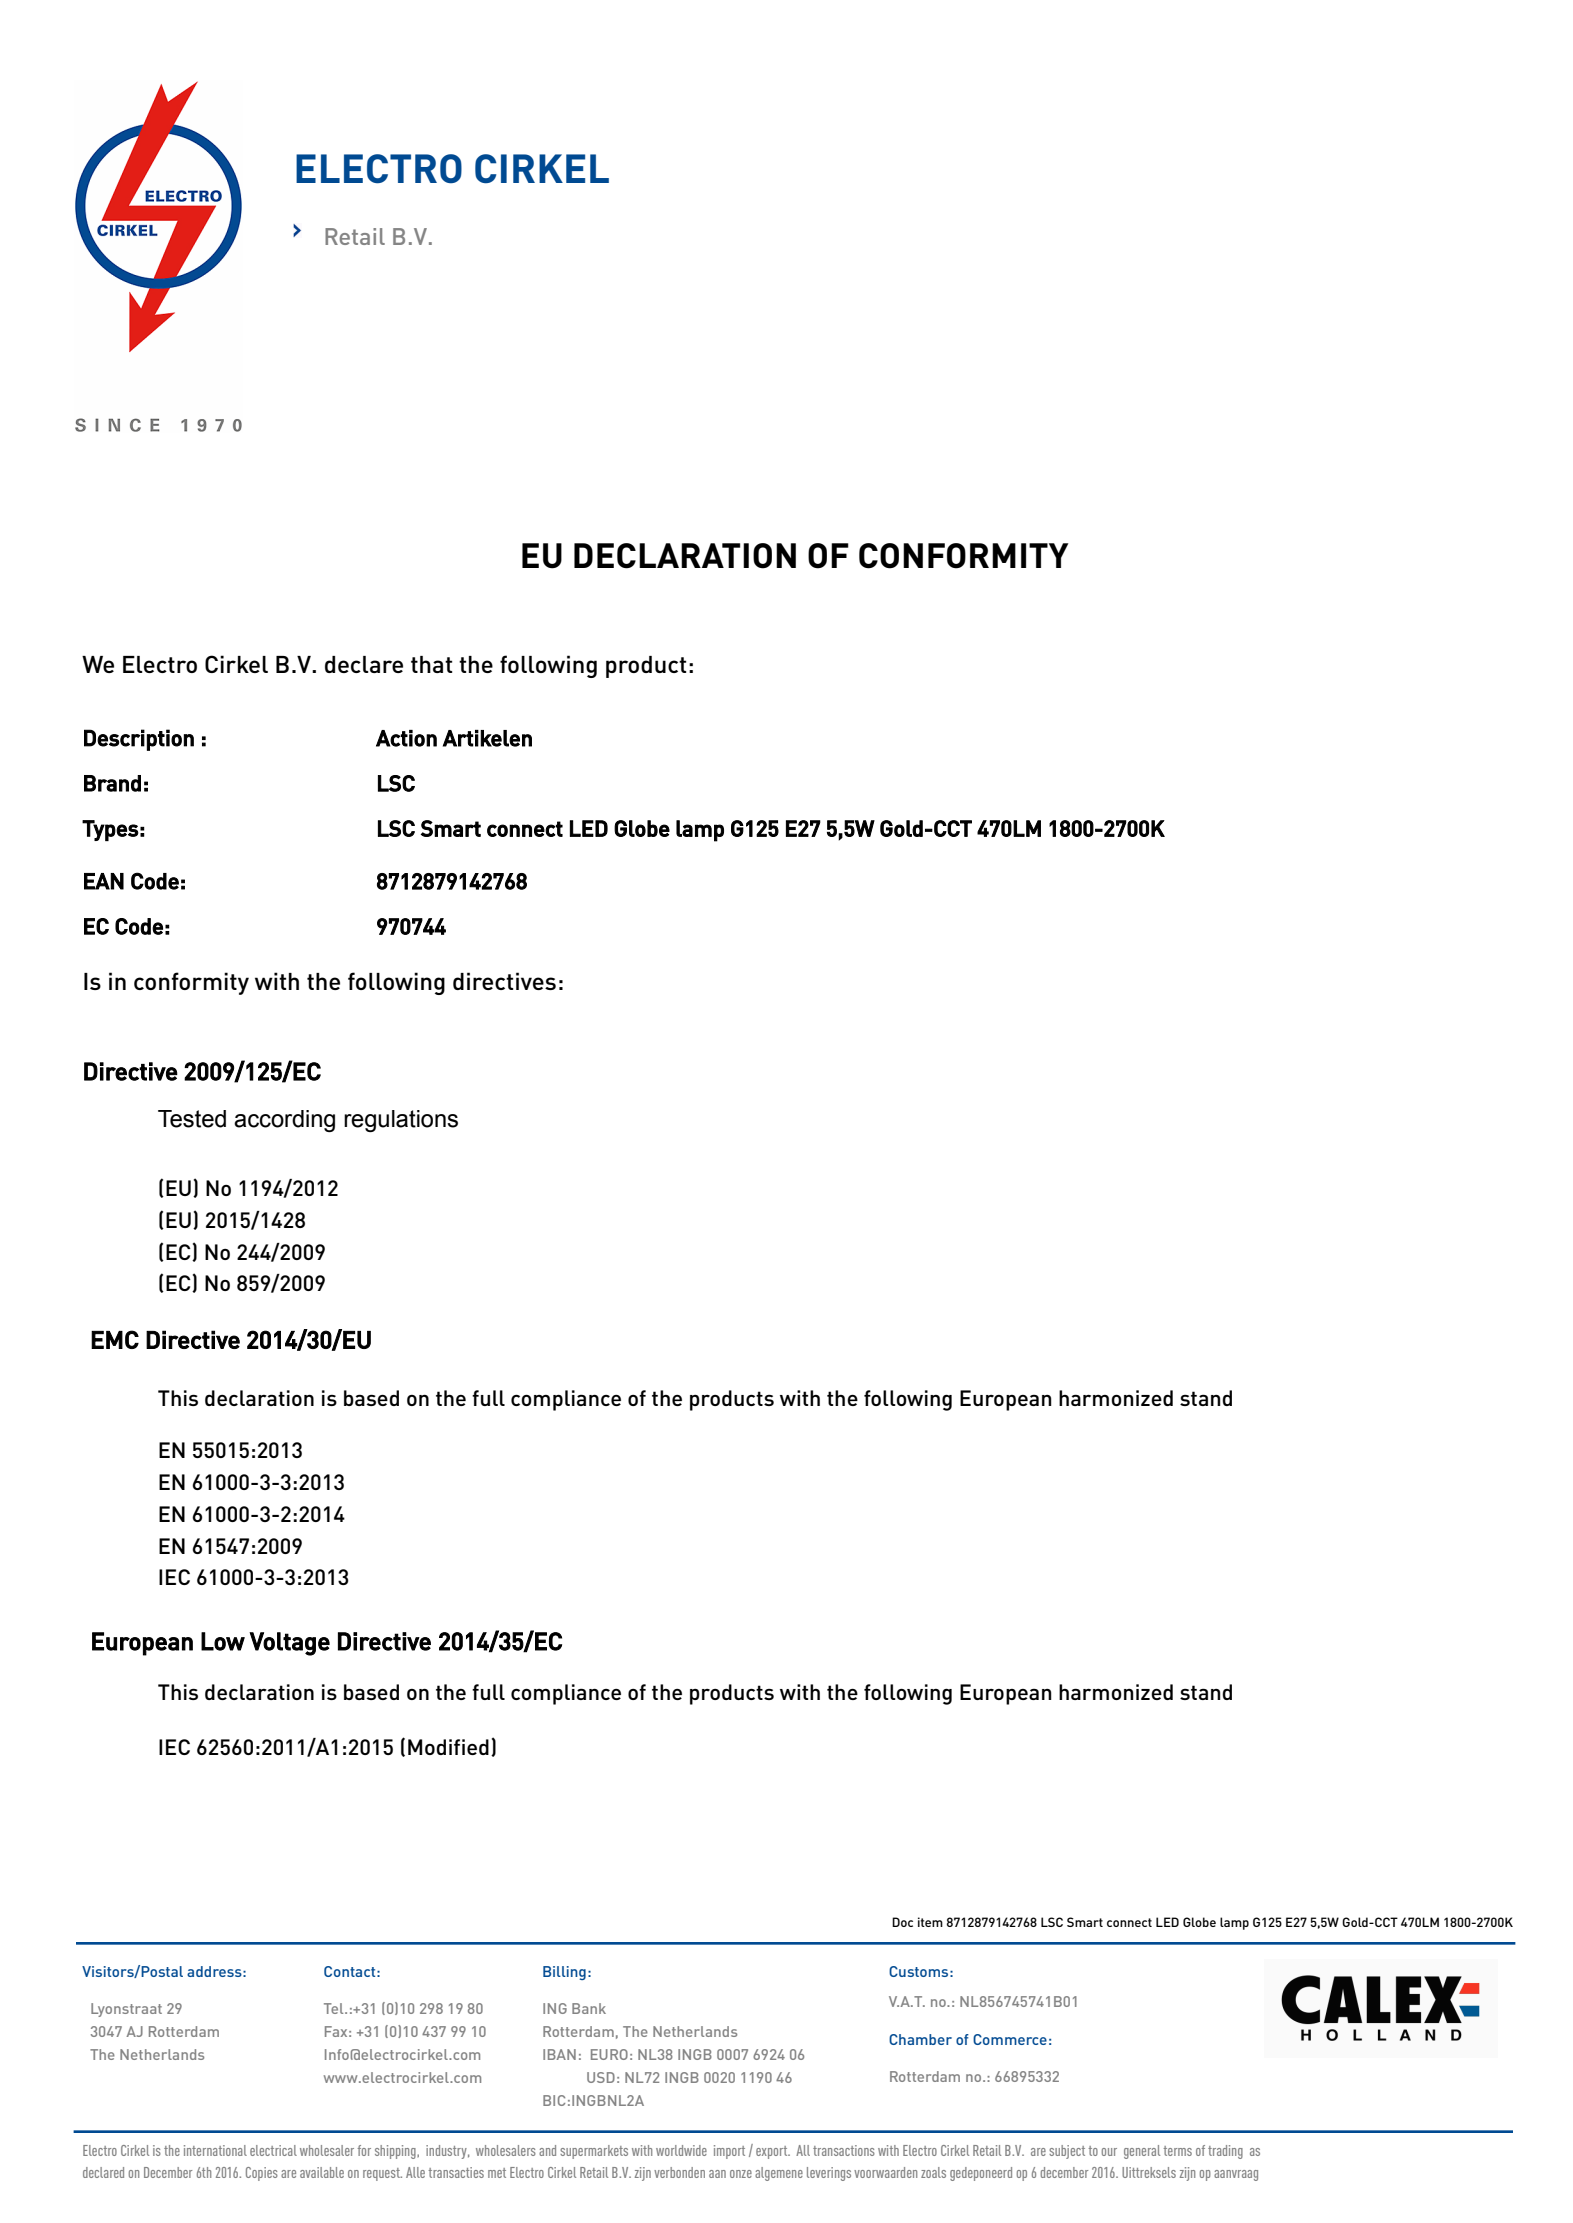 The width and height of the image is (1573, 2223). What do you see at coordinates (401, 1121) in the image?
I see `regulations` at bounding box center [401, 1121].
